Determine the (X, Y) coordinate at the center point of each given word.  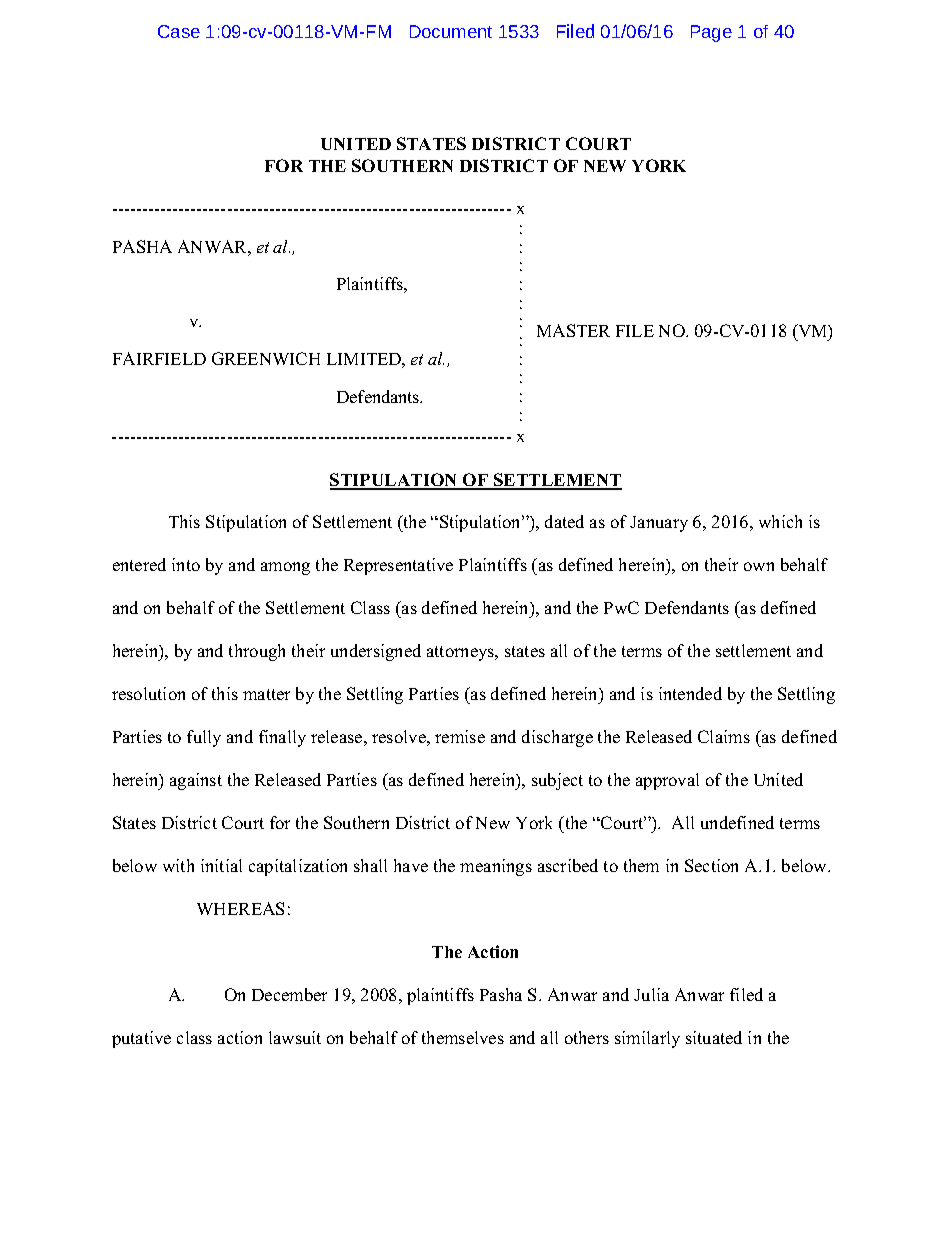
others (587, 1037)
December (289, 994)
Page (711, 33)
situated (714, 1037)
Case (179, 31)
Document (451, 31)
